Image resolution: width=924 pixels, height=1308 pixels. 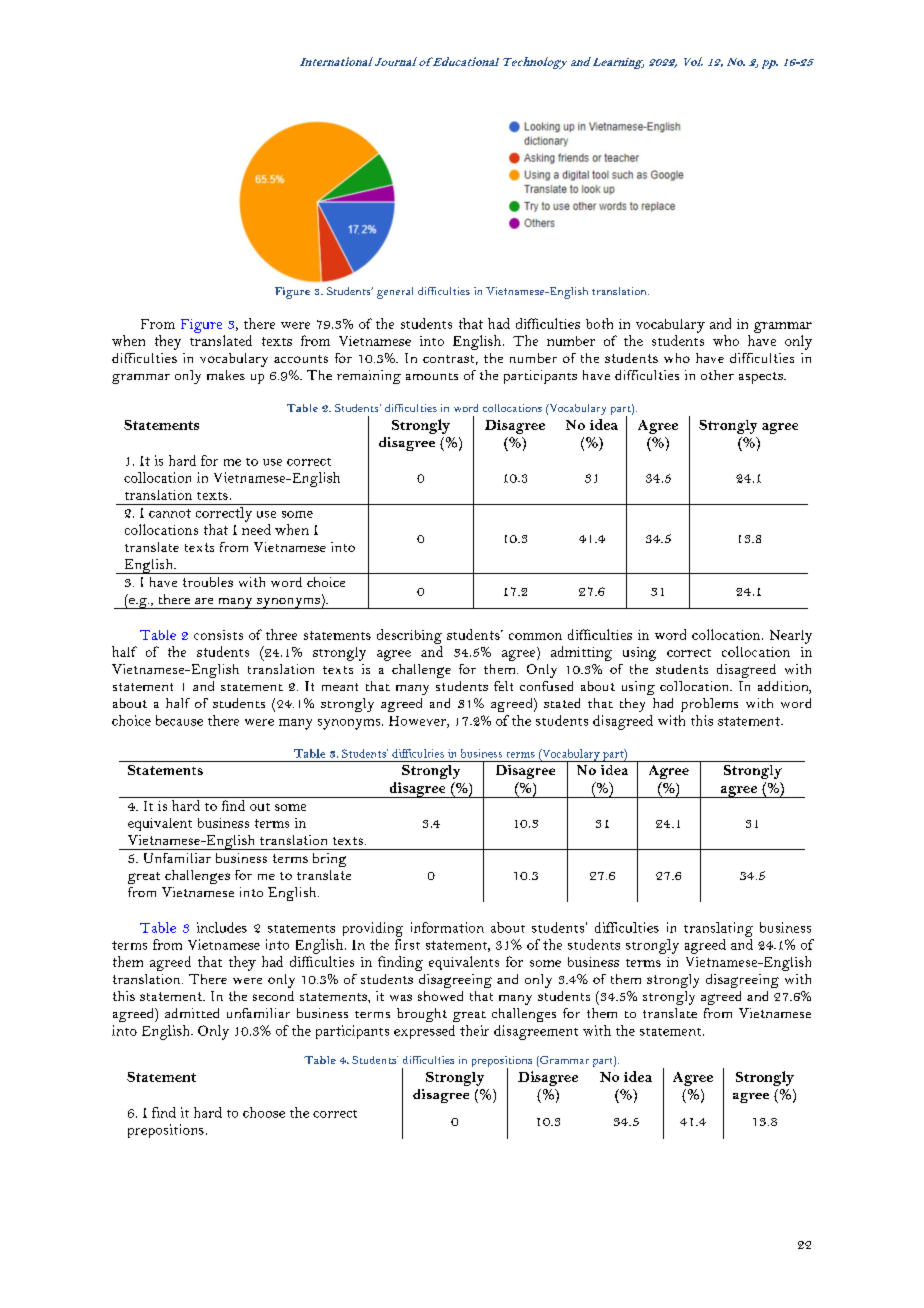 I want to click on troubles, so click(x=208, y=582).
